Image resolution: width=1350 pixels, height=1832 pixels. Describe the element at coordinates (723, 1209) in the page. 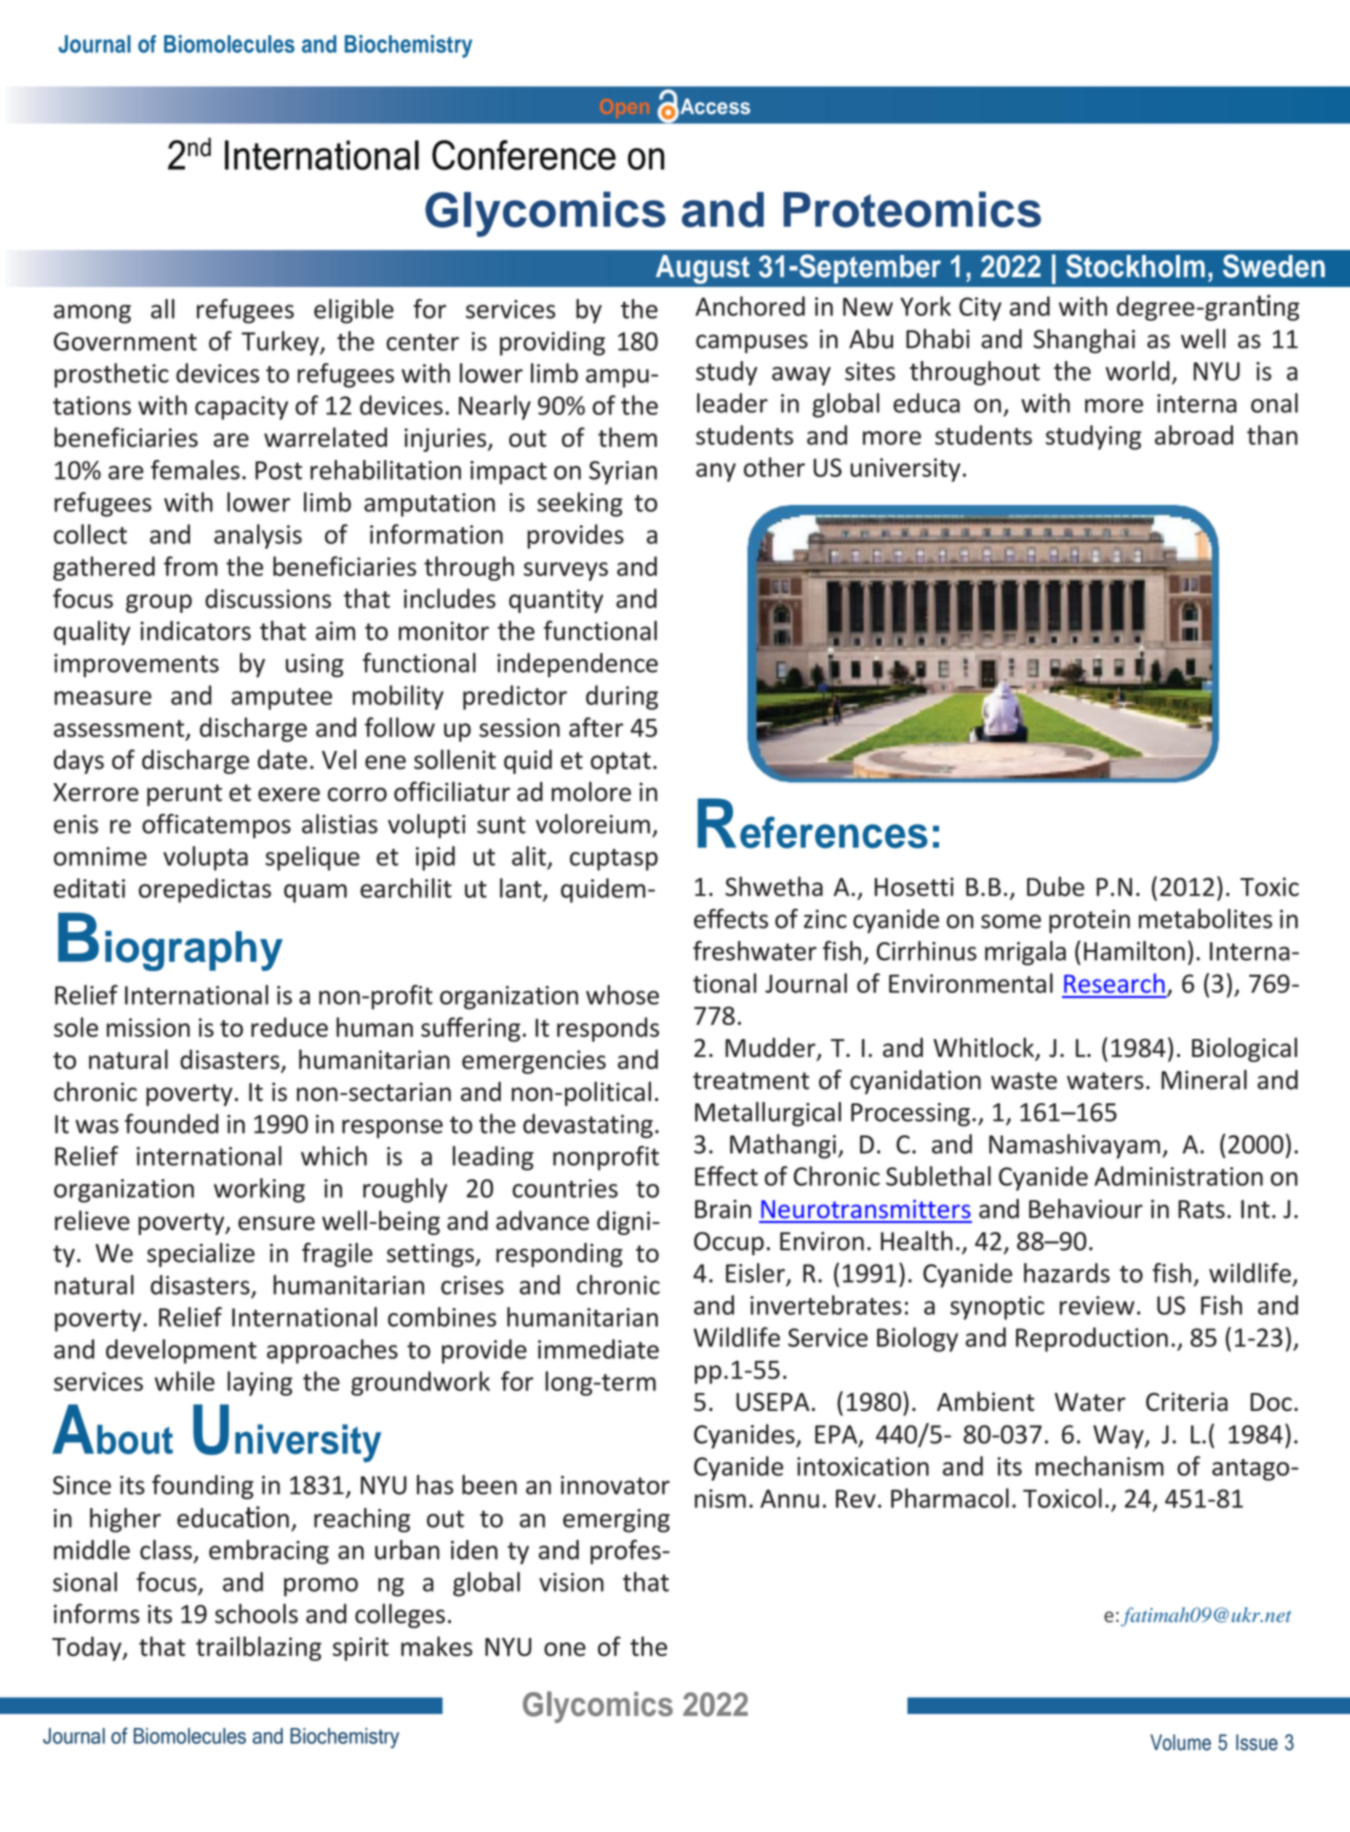

I see `Brain` at that location.
